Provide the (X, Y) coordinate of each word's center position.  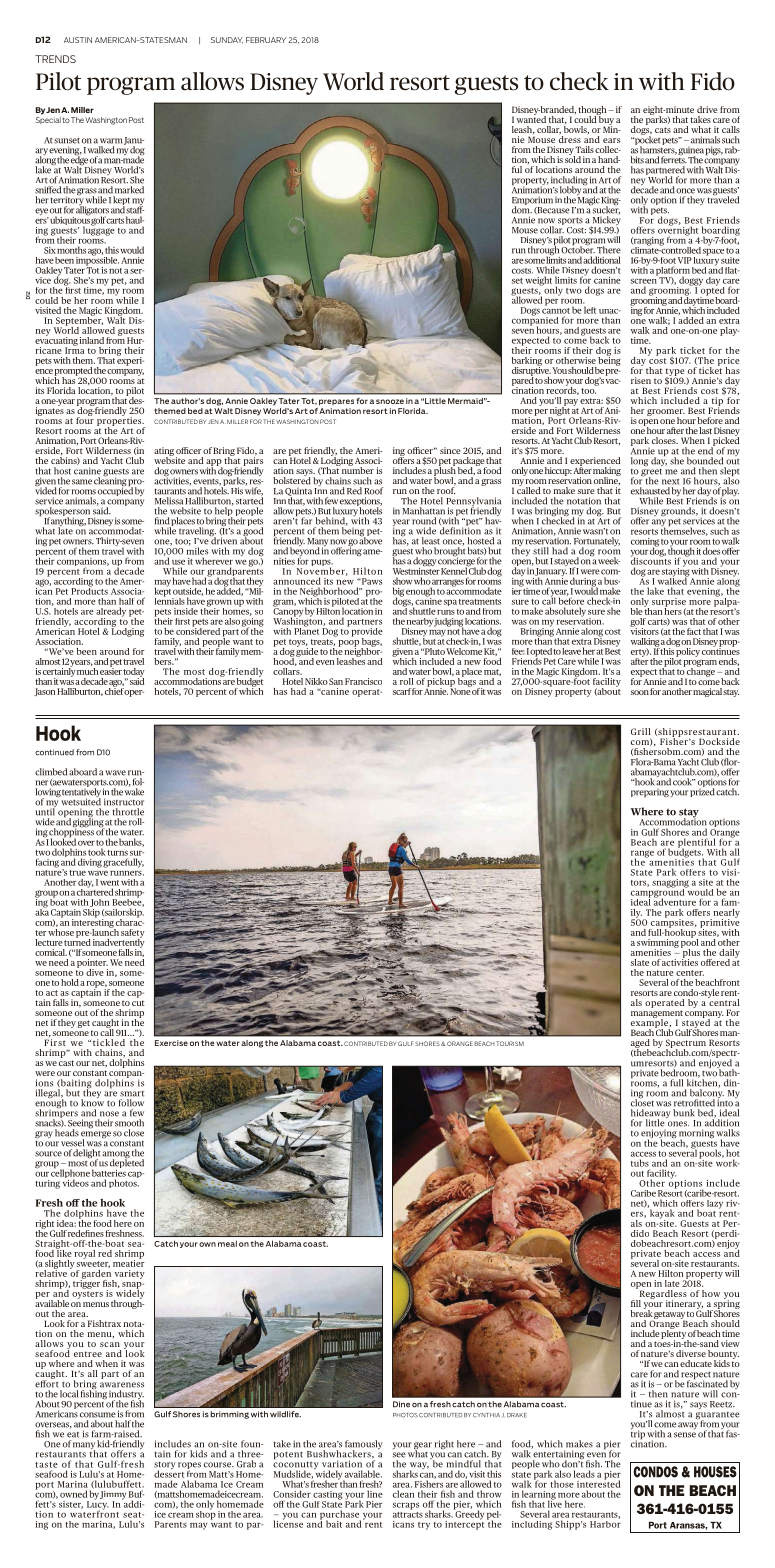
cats (663, 130)
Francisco (363, 681)
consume (98, 1415)
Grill (641, 731)
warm (112, 141)
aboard (83, 772)
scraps (406, 1506)
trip (638, 1435)
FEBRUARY (266, 40)
